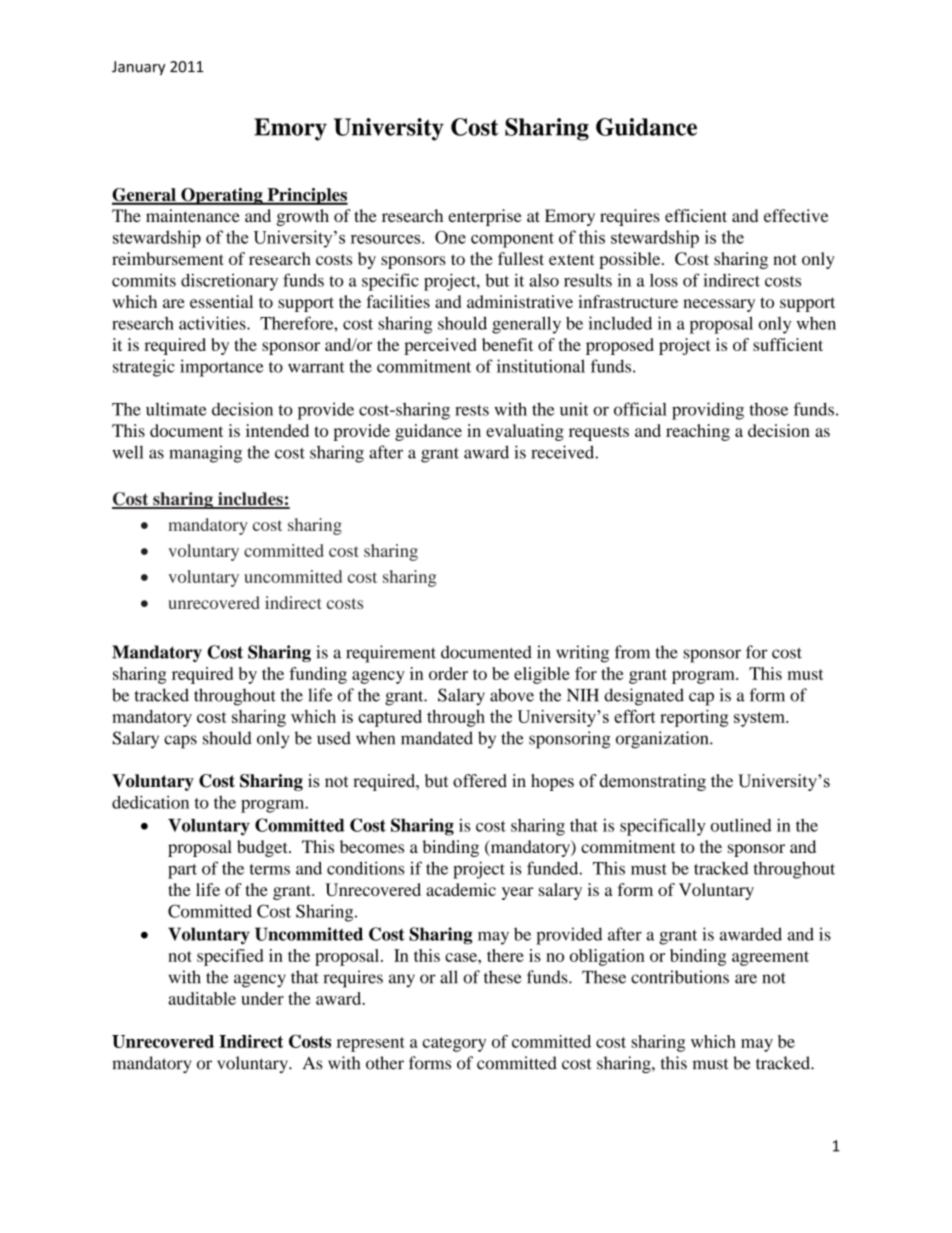 The width and height of the screenshot is (952, 1233). I want to click on includes, so click(250, 500).
